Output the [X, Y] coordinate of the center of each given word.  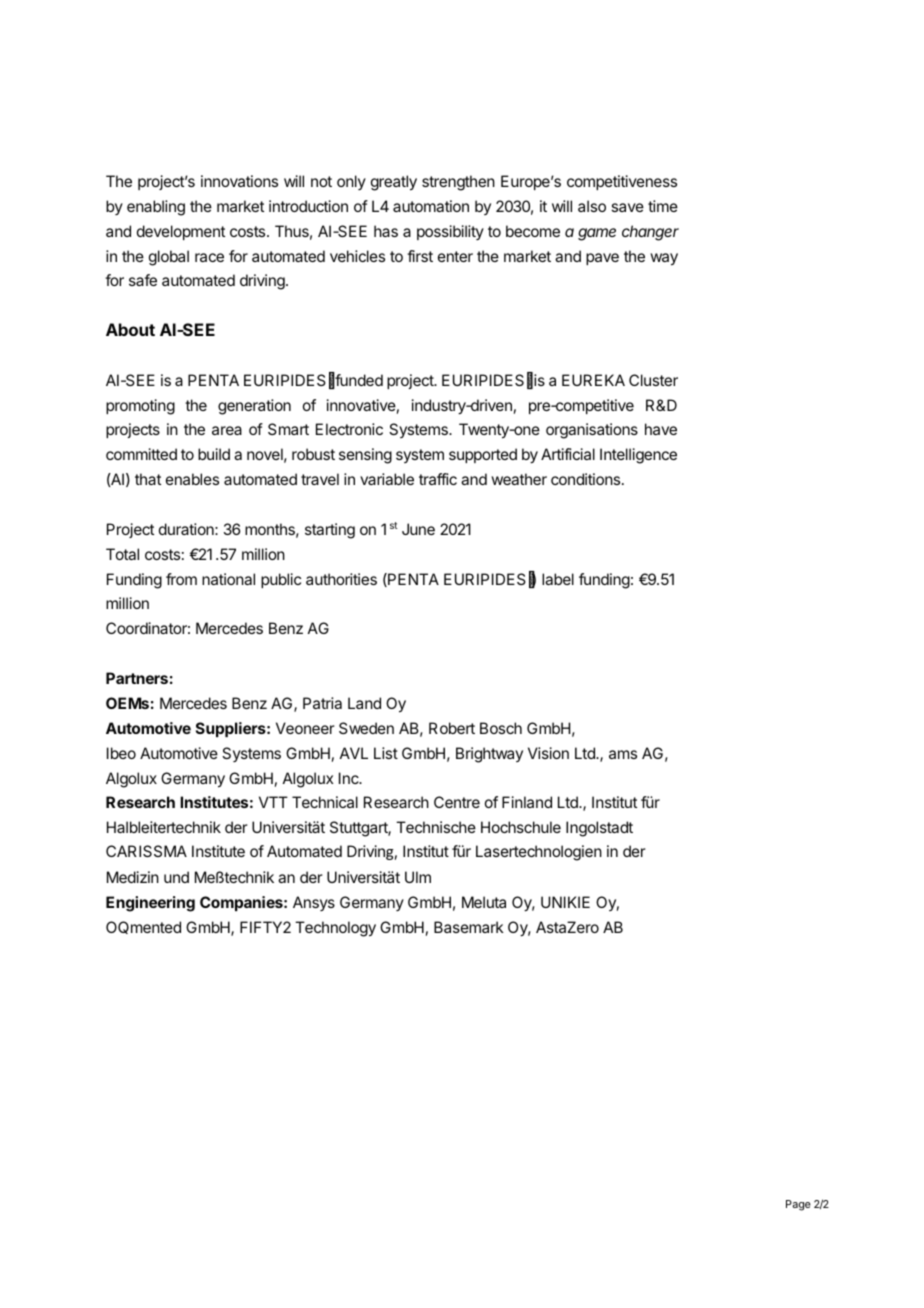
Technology [335, 929]
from [181, 579]
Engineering [150, 904]
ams [623, 754]
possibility [450, 232]
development [181, 232]
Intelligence [638, 456]
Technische [436, 827]
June [418, 529]
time [663, 206]
